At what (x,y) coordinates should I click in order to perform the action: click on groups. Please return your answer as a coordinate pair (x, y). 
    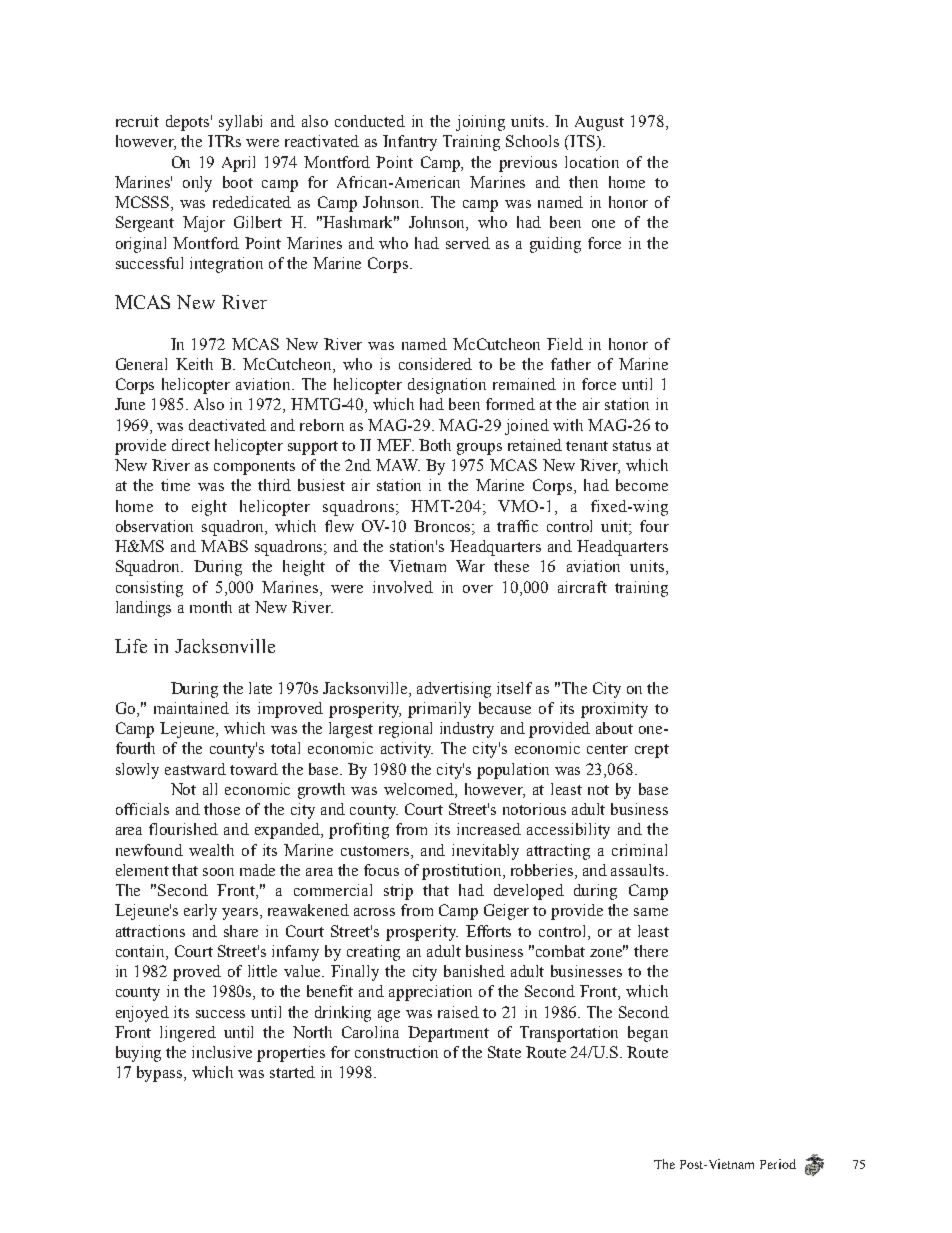
    Looking at the image, I should click on (479, 449).
